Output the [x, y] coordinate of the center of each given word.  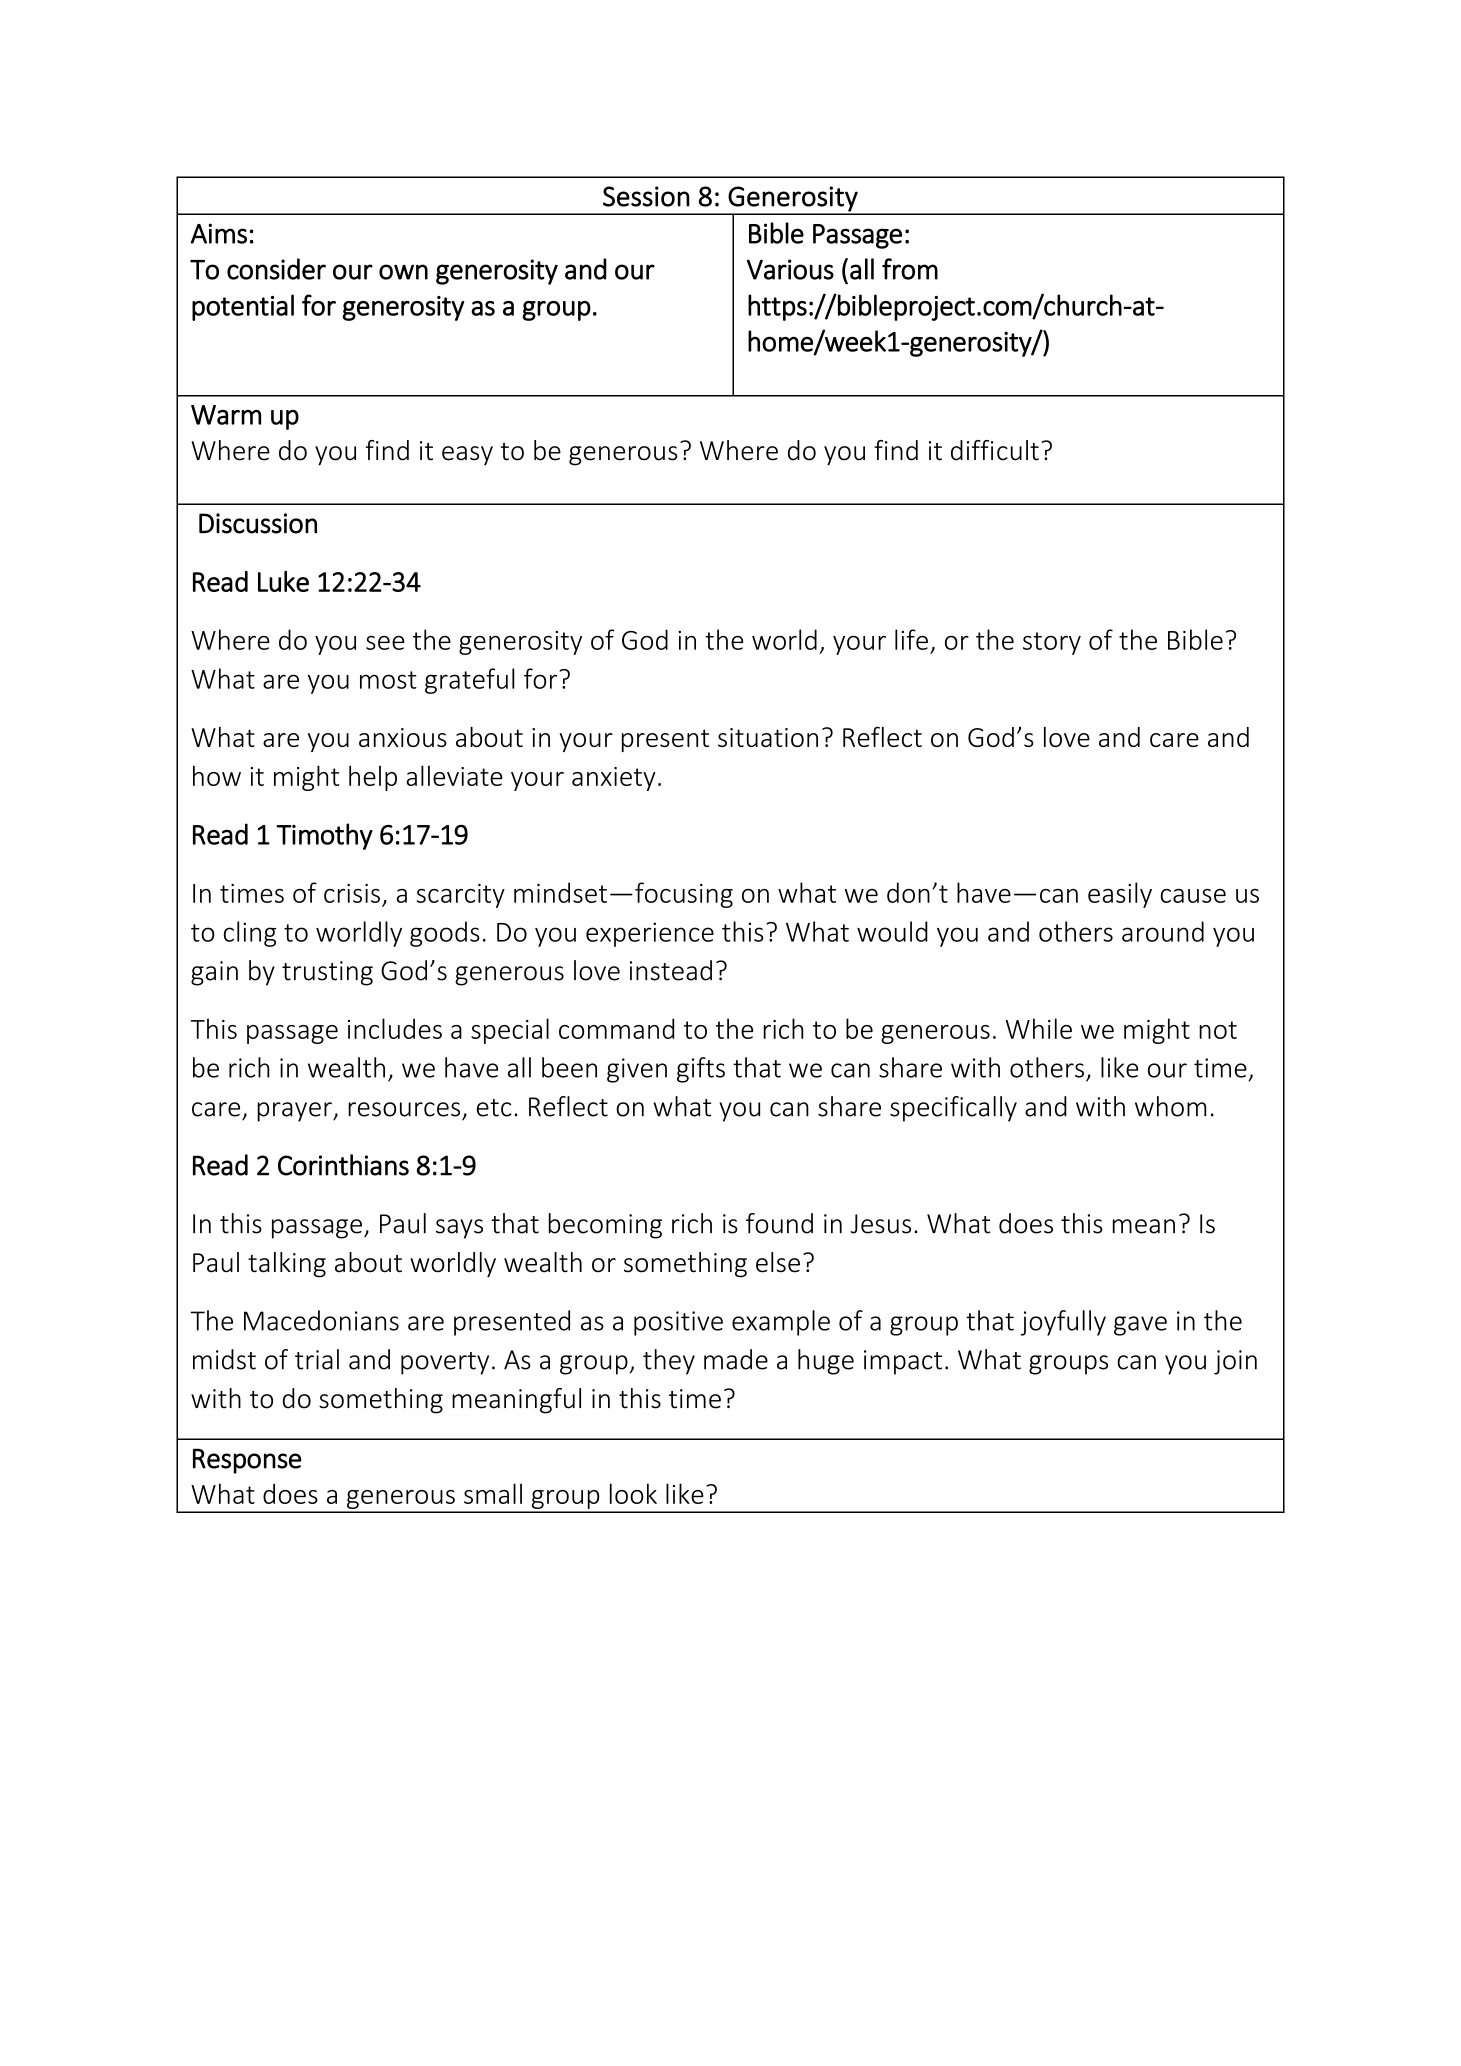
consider [276, 269]
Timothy [324, 836]
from [910, 269]
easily [1120, 895]
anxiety [614, 779]
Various [790, 269]
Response [247, 1461]
